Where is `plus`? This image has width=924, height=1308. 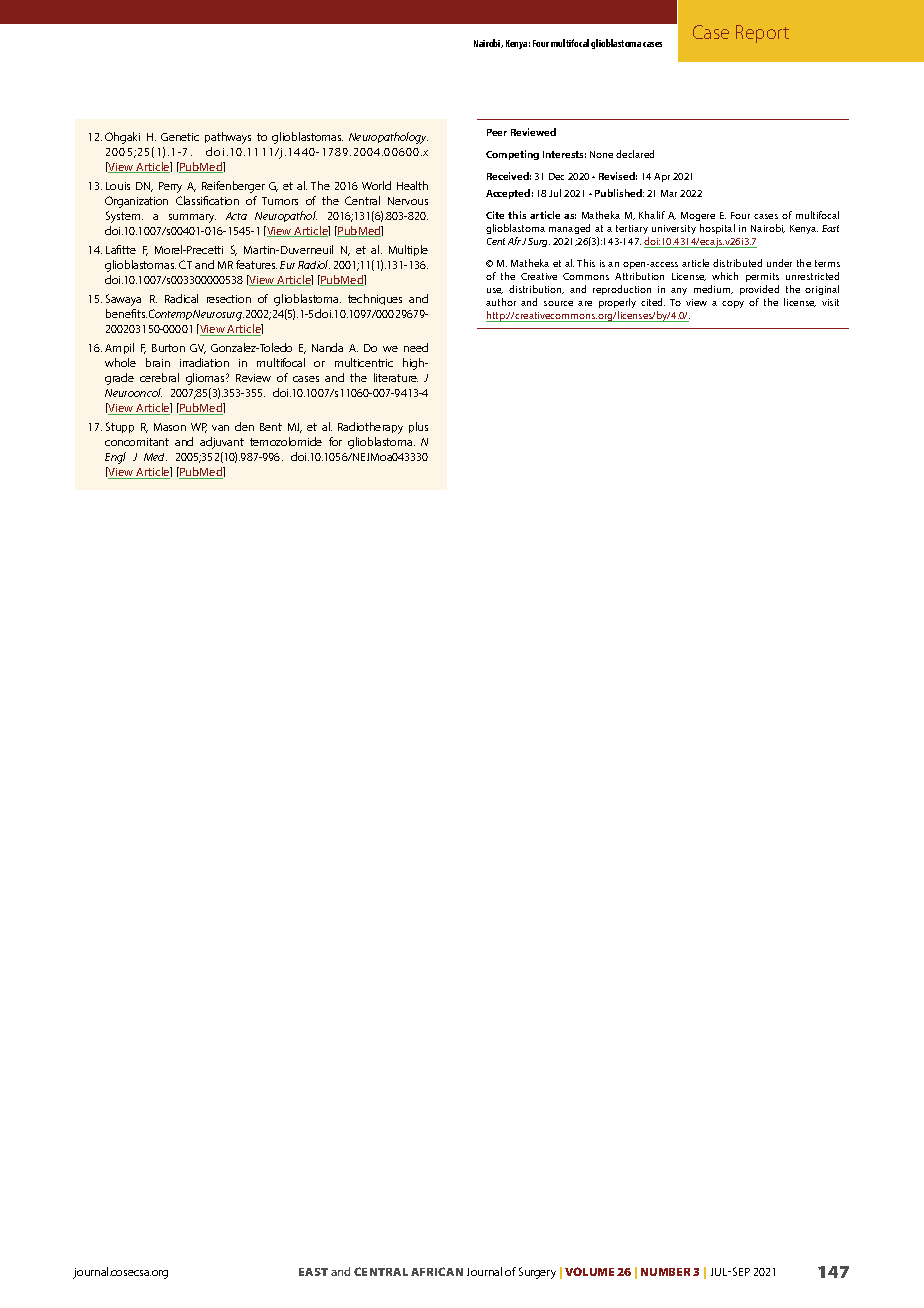 plus is located at coordinates (418, 427).
